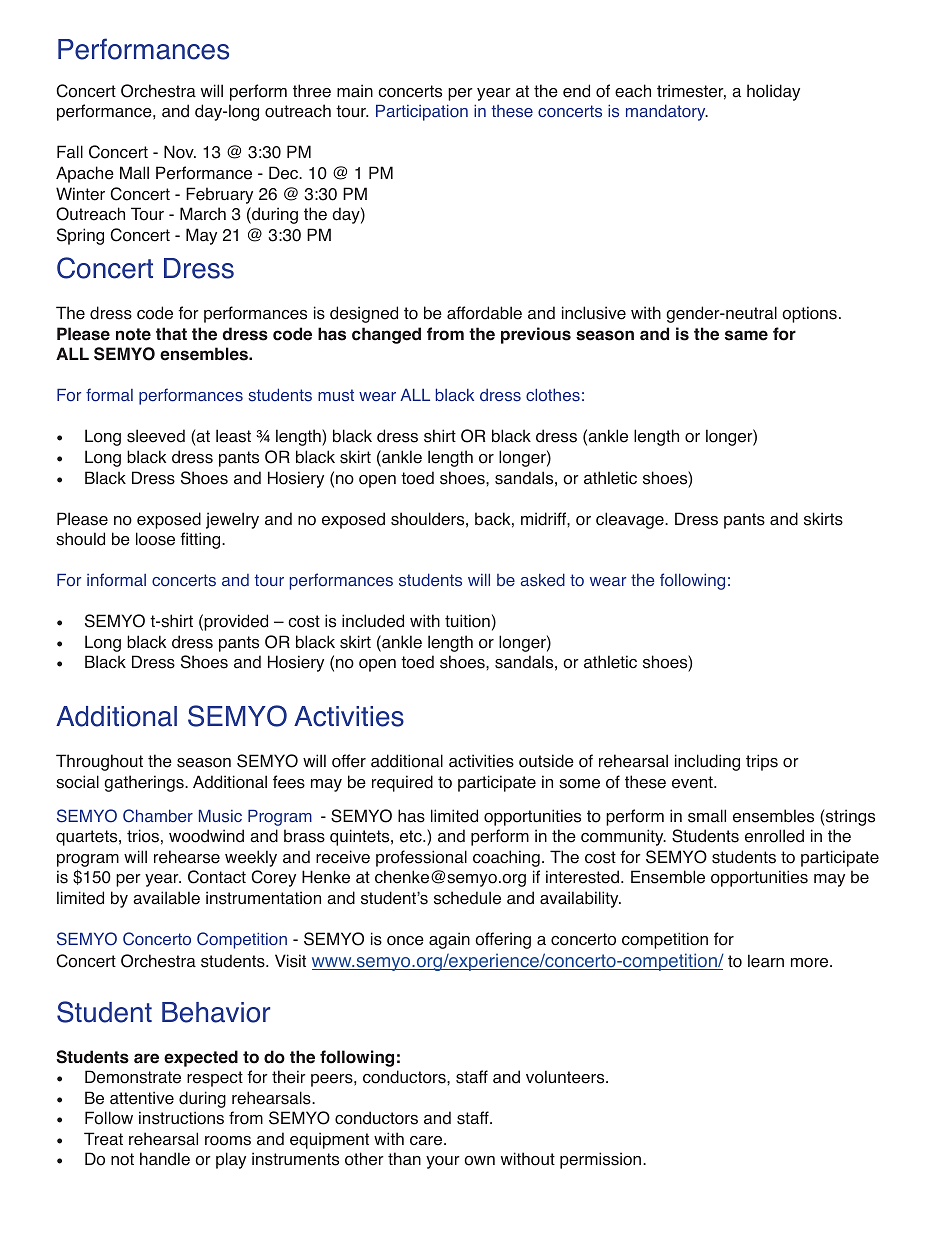  What do you see at coordinates (181, 1118) in the screenshot?
I see `instructions` at bounding box center [181, 1118].
